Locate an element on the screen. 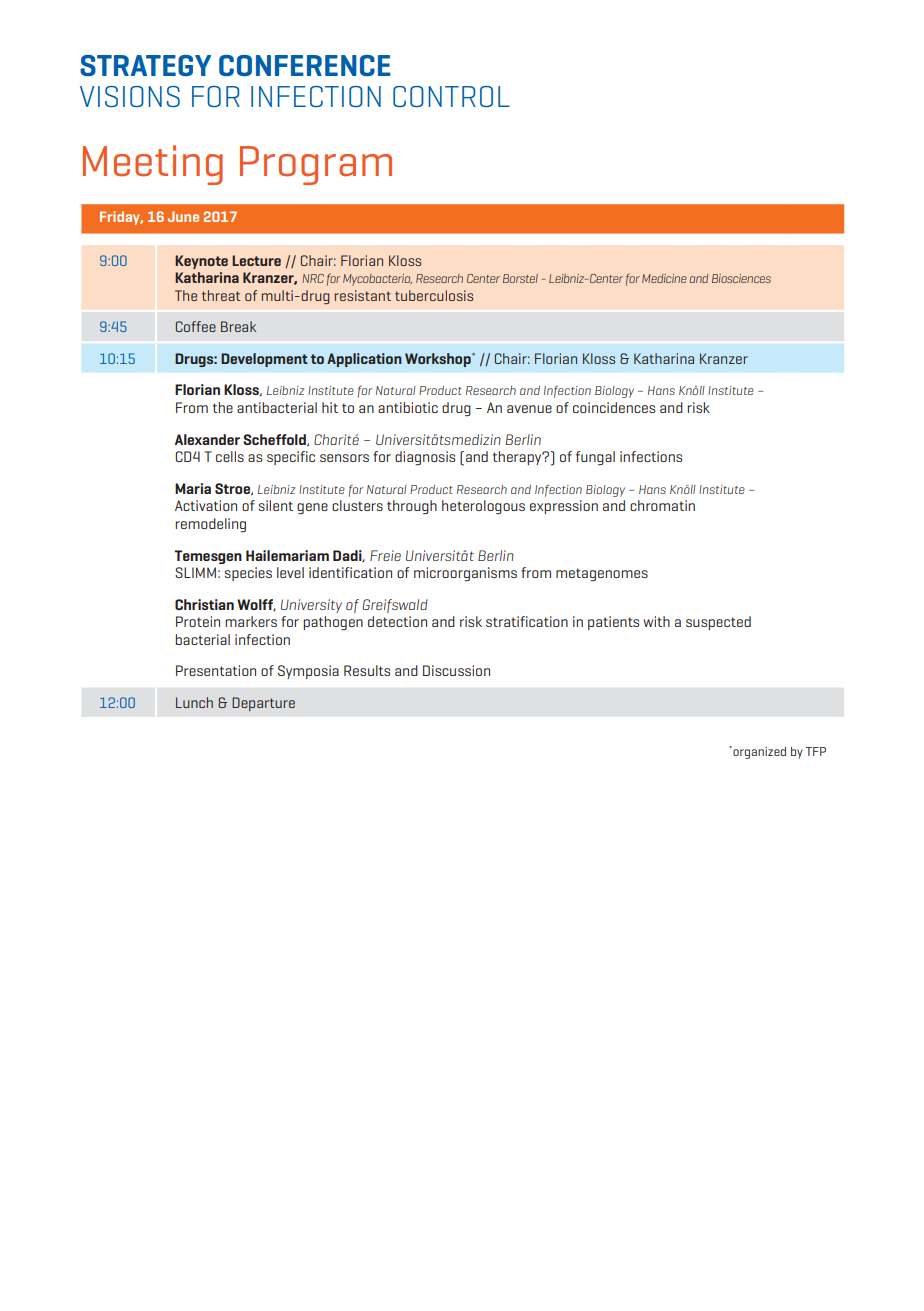 The width and height of the screenshot is (924, 1311). organized is located at coordinates (758, 752).
